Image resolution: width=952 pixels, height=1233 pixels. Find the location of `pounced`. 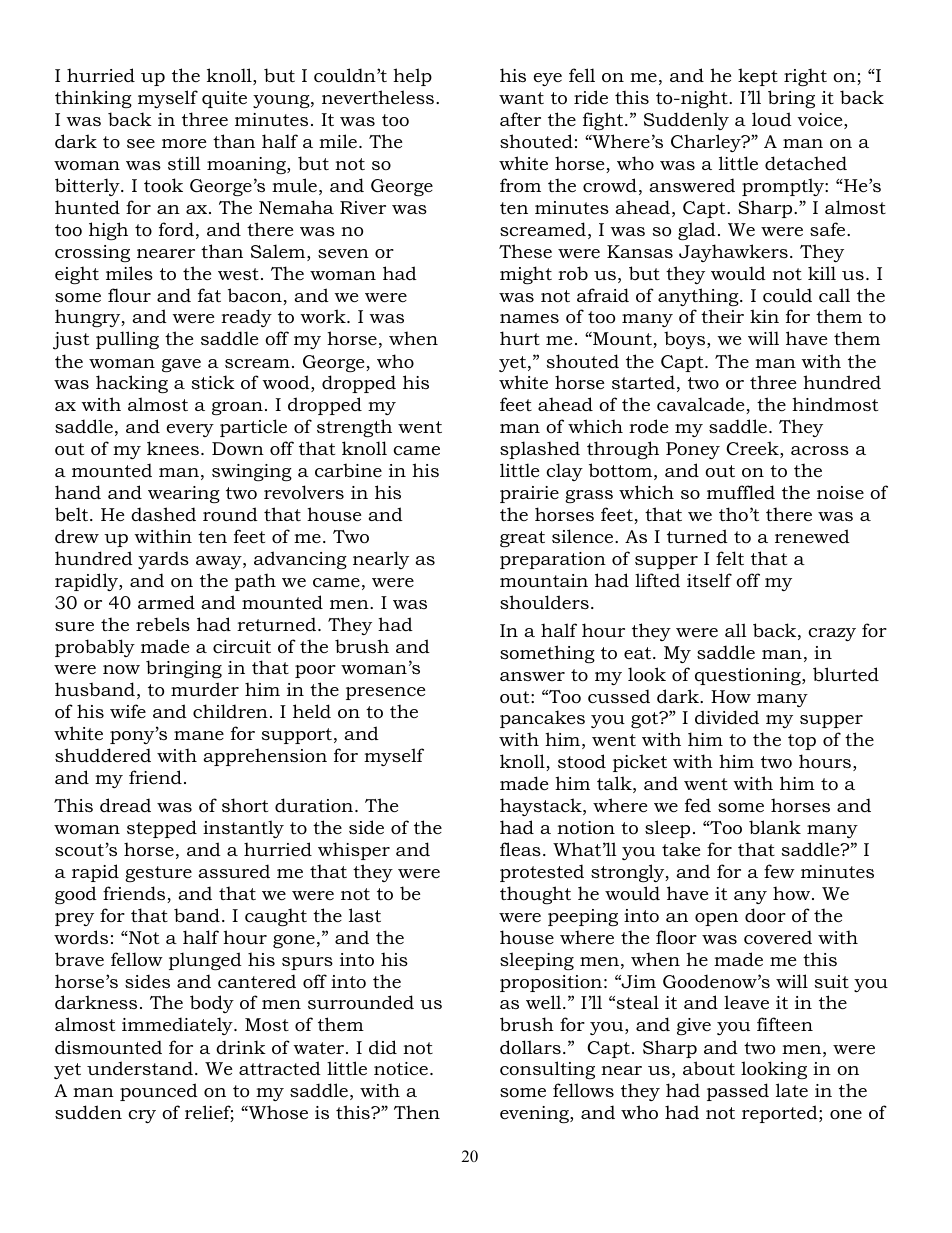

pounced is located at coordinates (159, 1092).
